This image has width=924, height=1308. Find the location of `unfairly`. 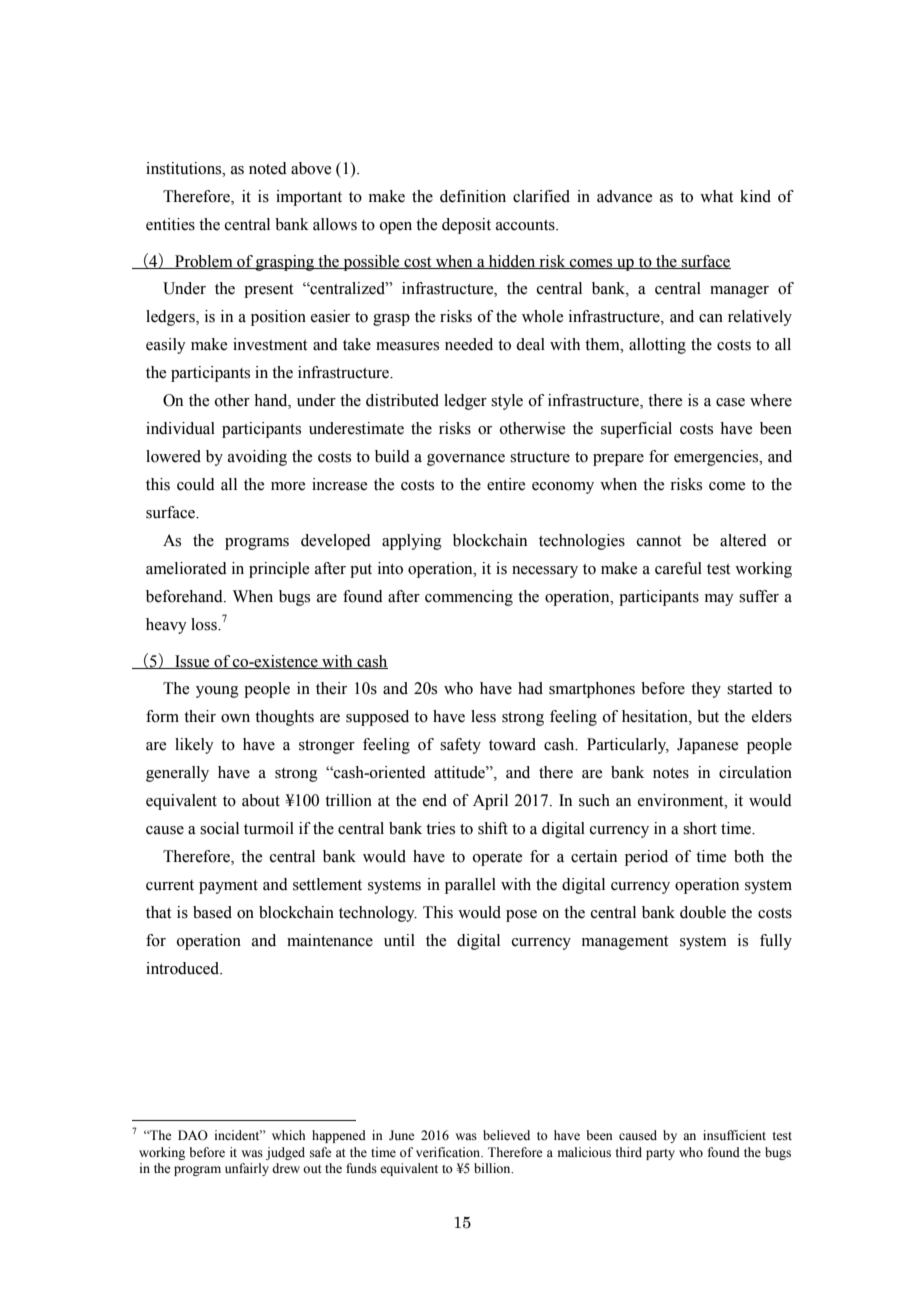

unfairly is located at coordinates (247, 1169).
